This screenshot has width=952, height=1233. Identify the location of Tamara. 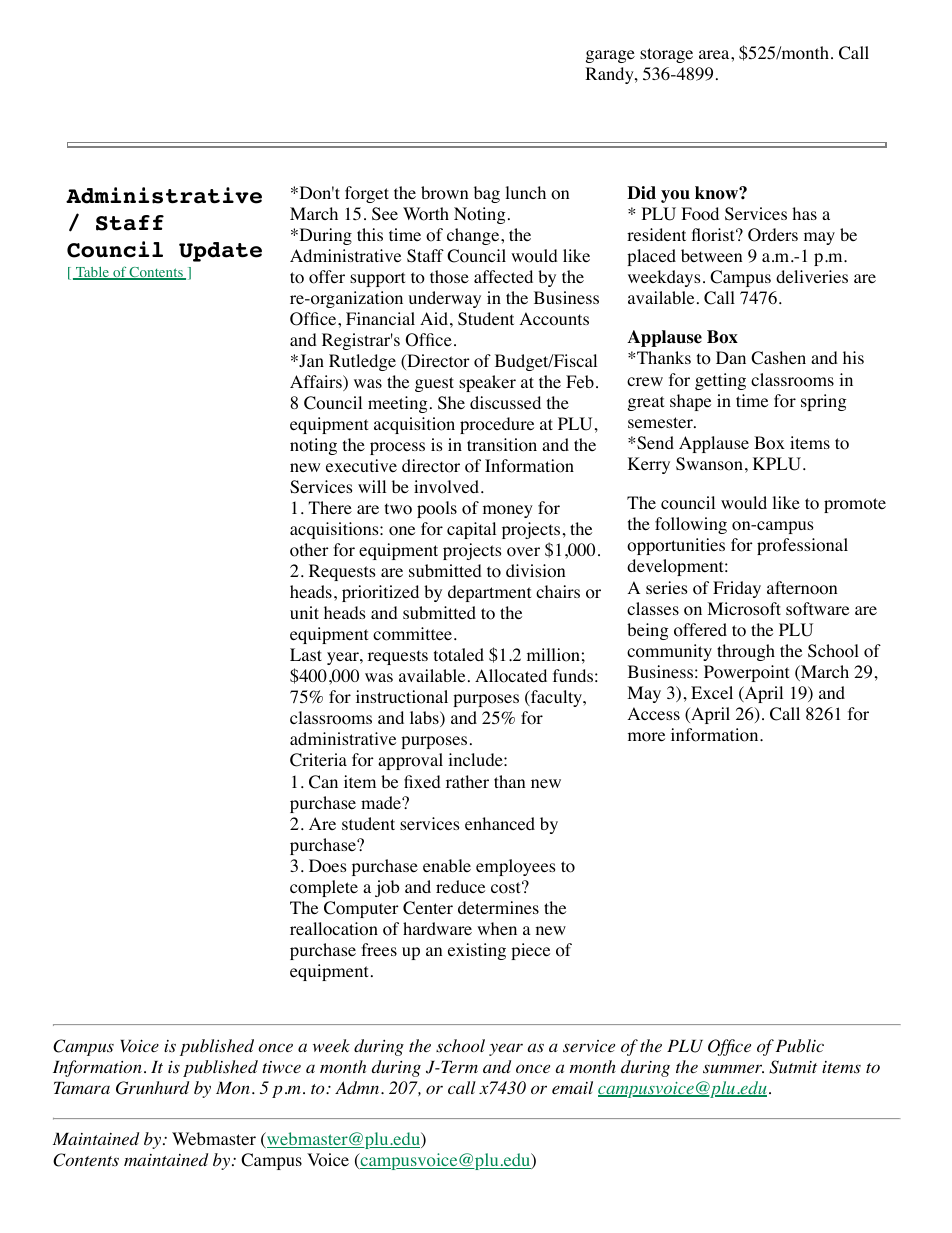
(82, 1088).
